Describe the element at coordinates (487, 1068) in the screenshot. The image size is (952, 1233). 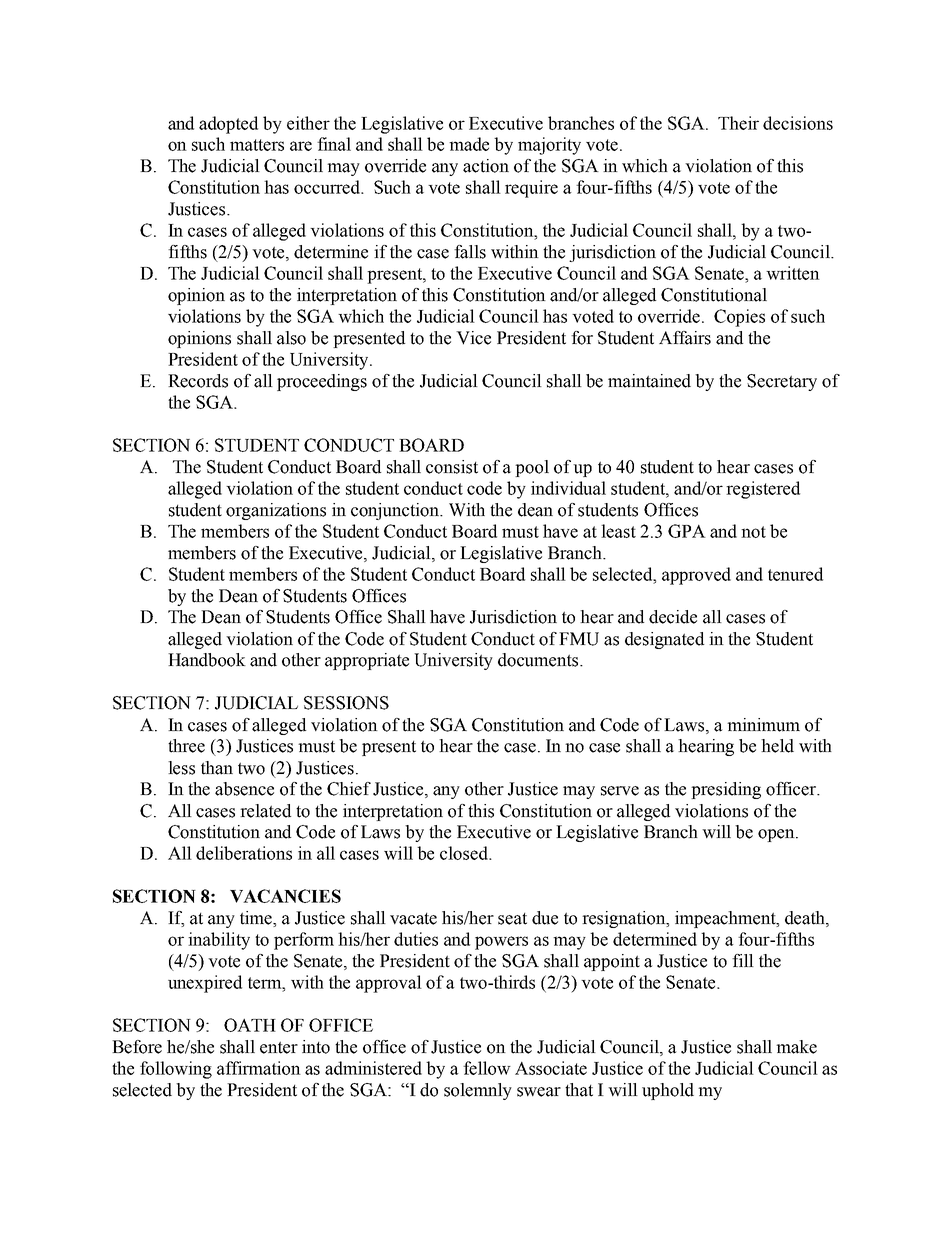
I see `fellow` at that location.
